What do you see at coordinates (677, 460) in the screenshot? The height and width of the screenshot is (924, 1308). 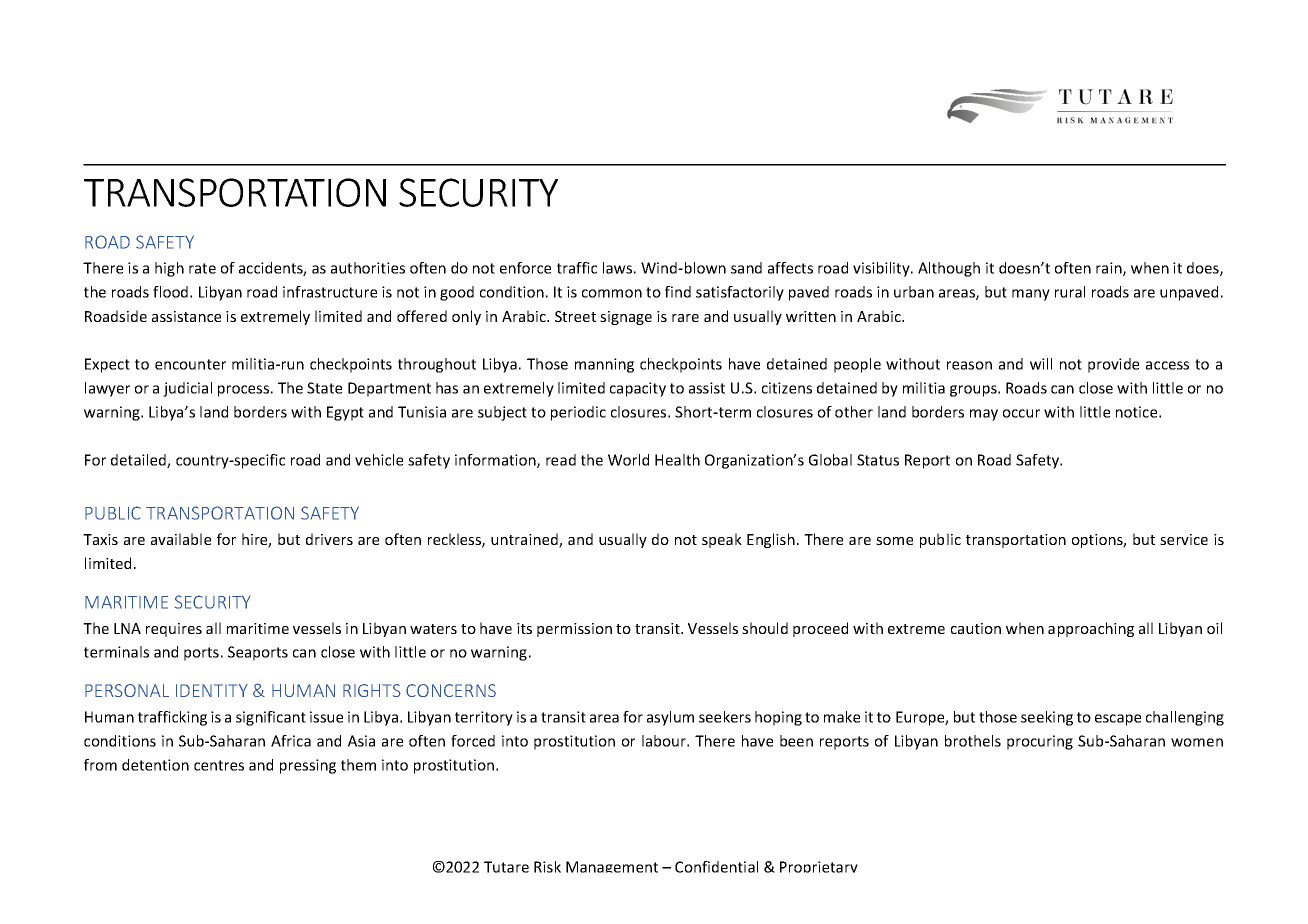 I see `Health` at bounding box center [677, 460].
